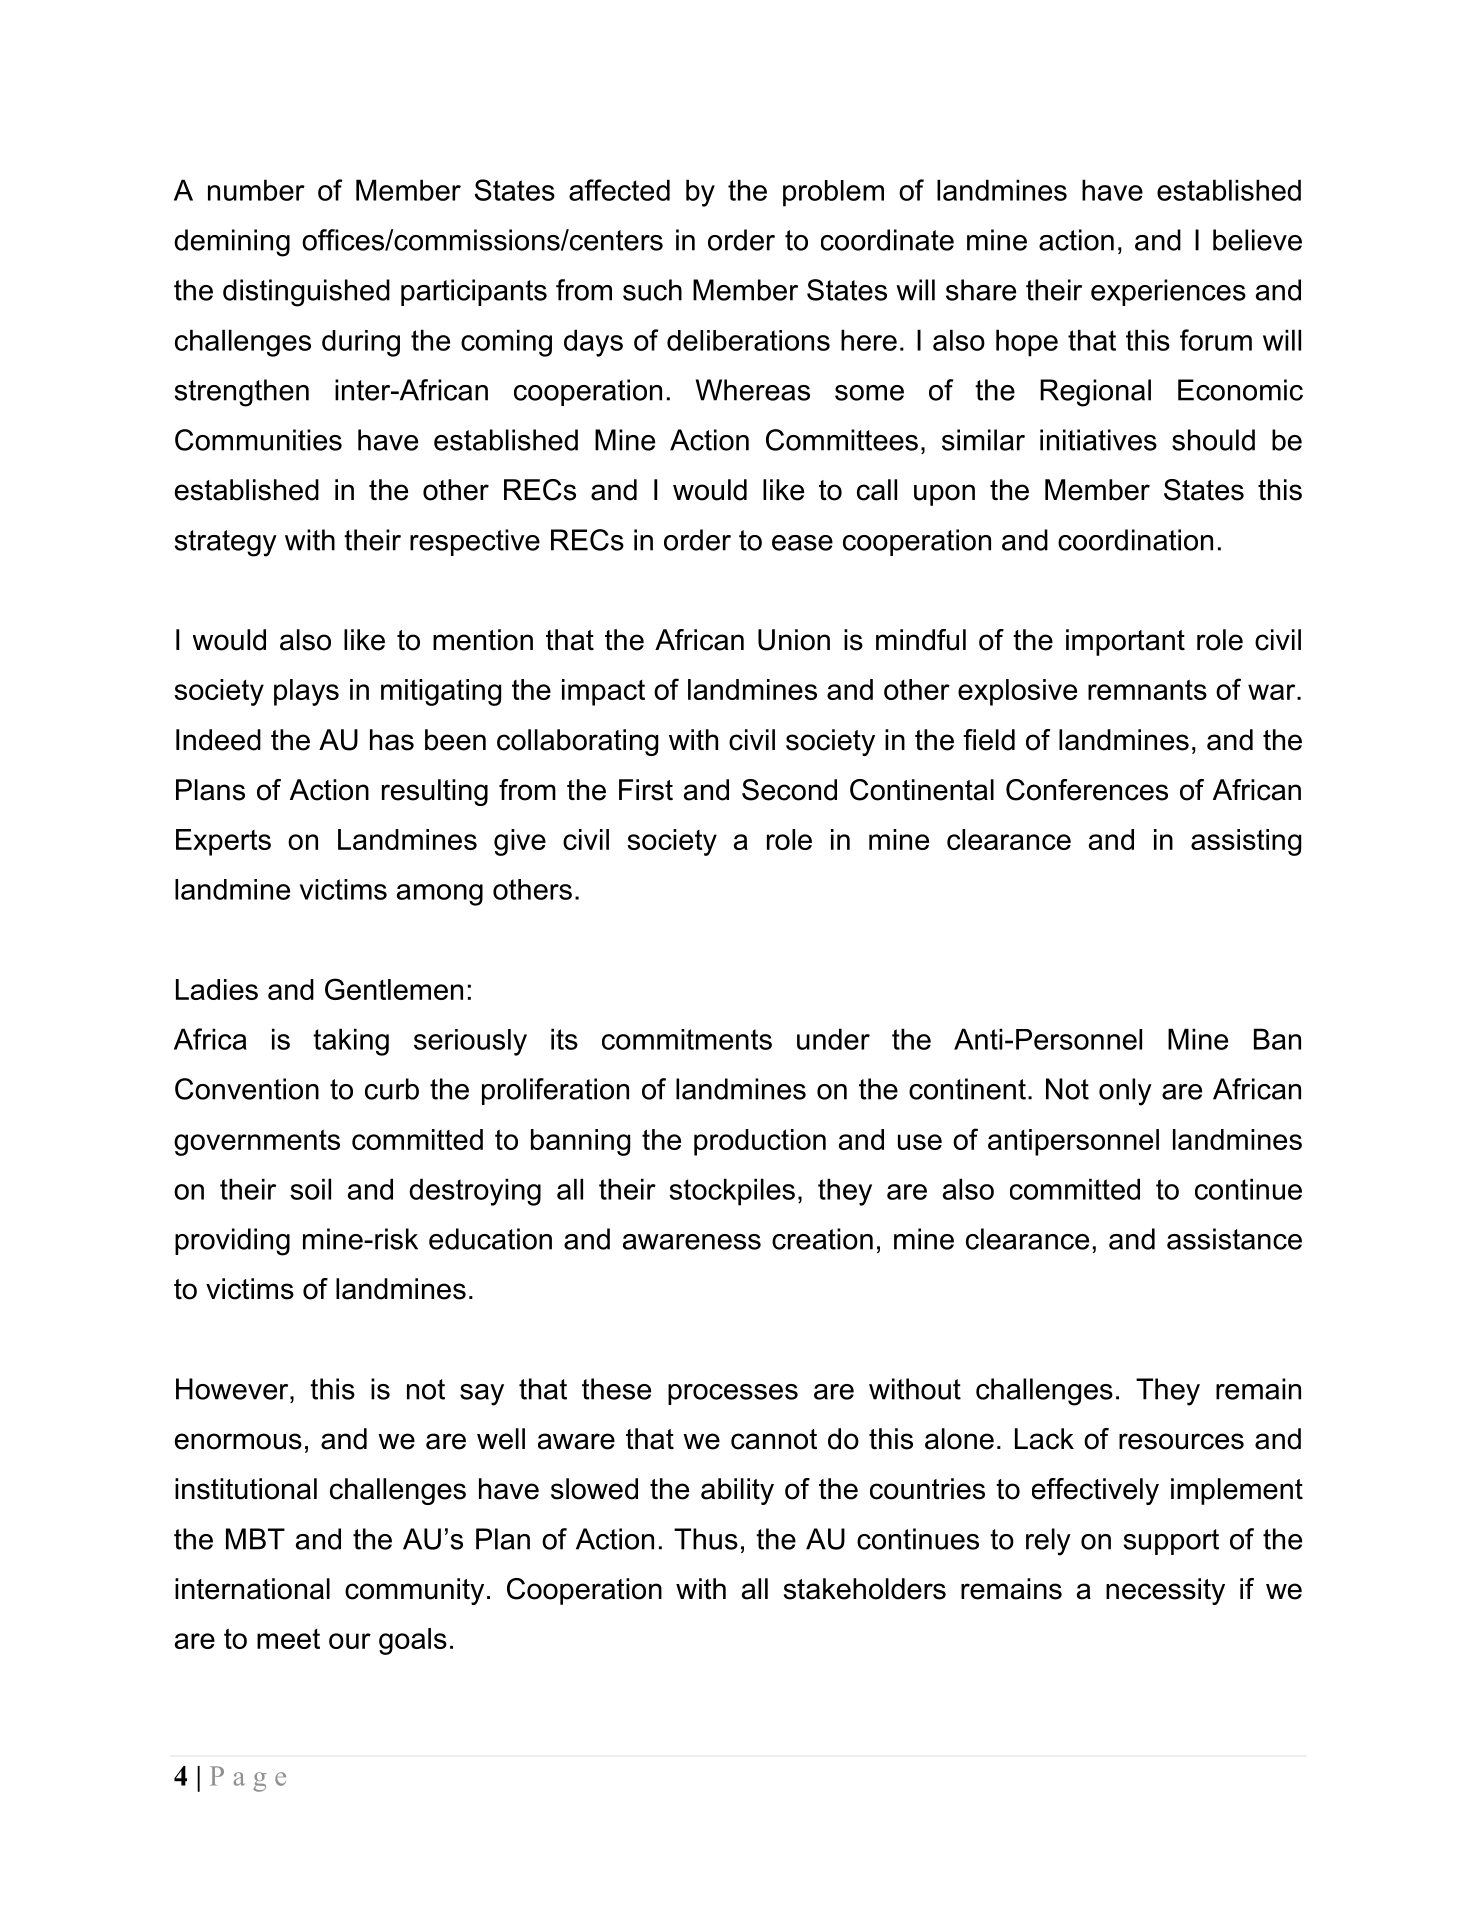 The height and width of the document is (1911, 1477). Describe the element at coordinates (1147, 689) in the document. I see `remnants` at that location.
